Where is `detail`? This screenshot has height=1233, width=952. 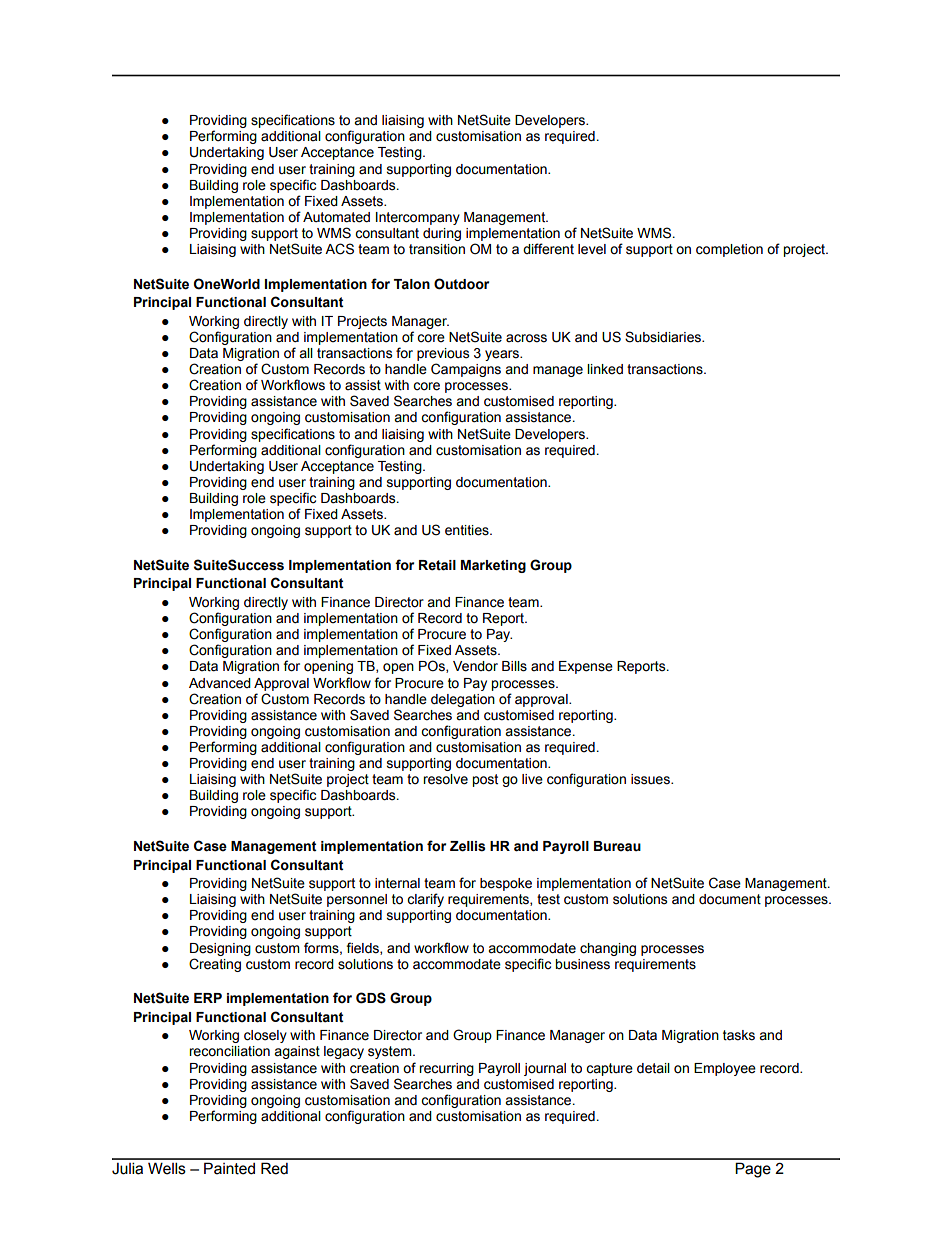
detail is located at coordinates (653, 1068).
